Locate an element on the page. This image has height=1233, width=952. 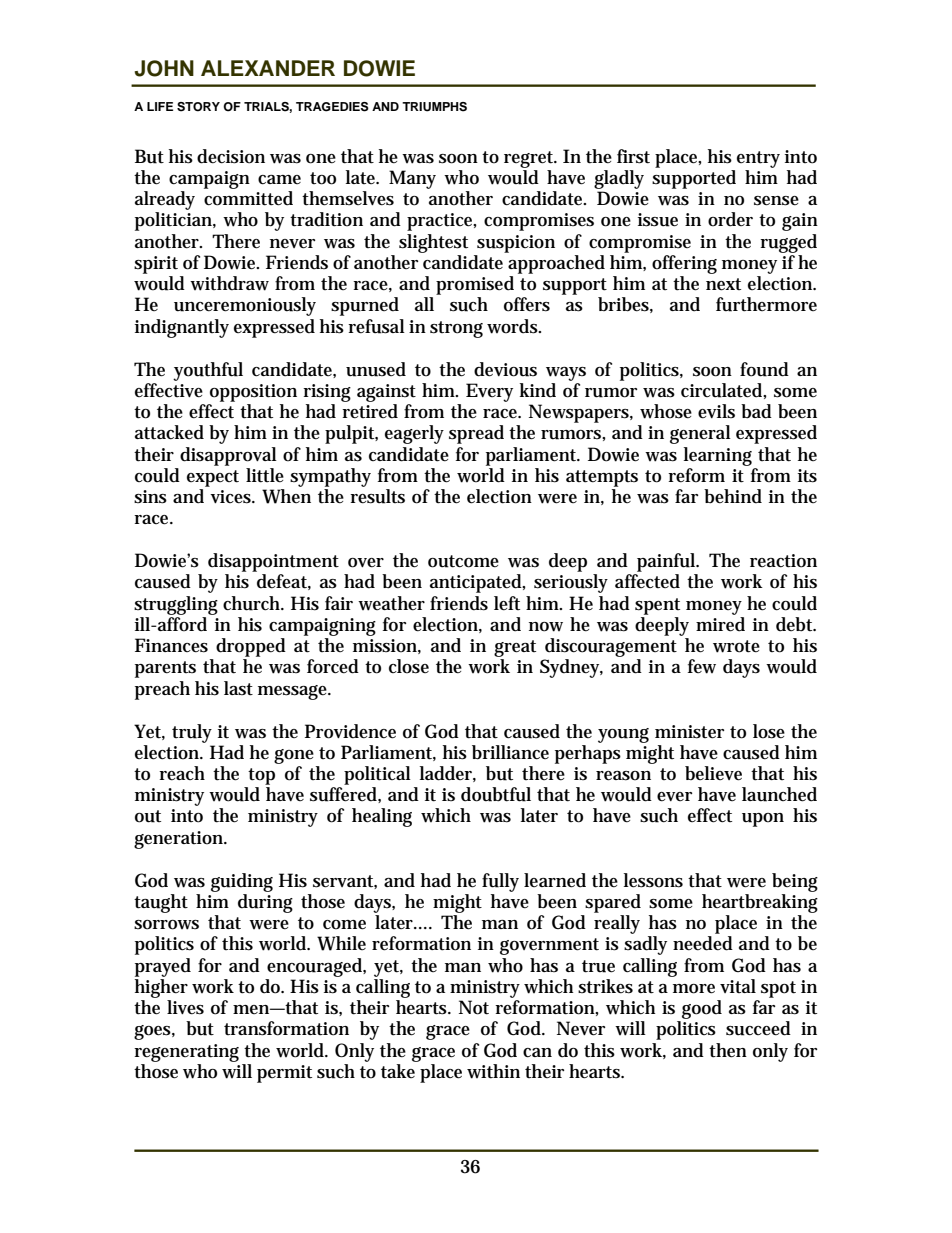
strong is located at coordinates (456, 329).
